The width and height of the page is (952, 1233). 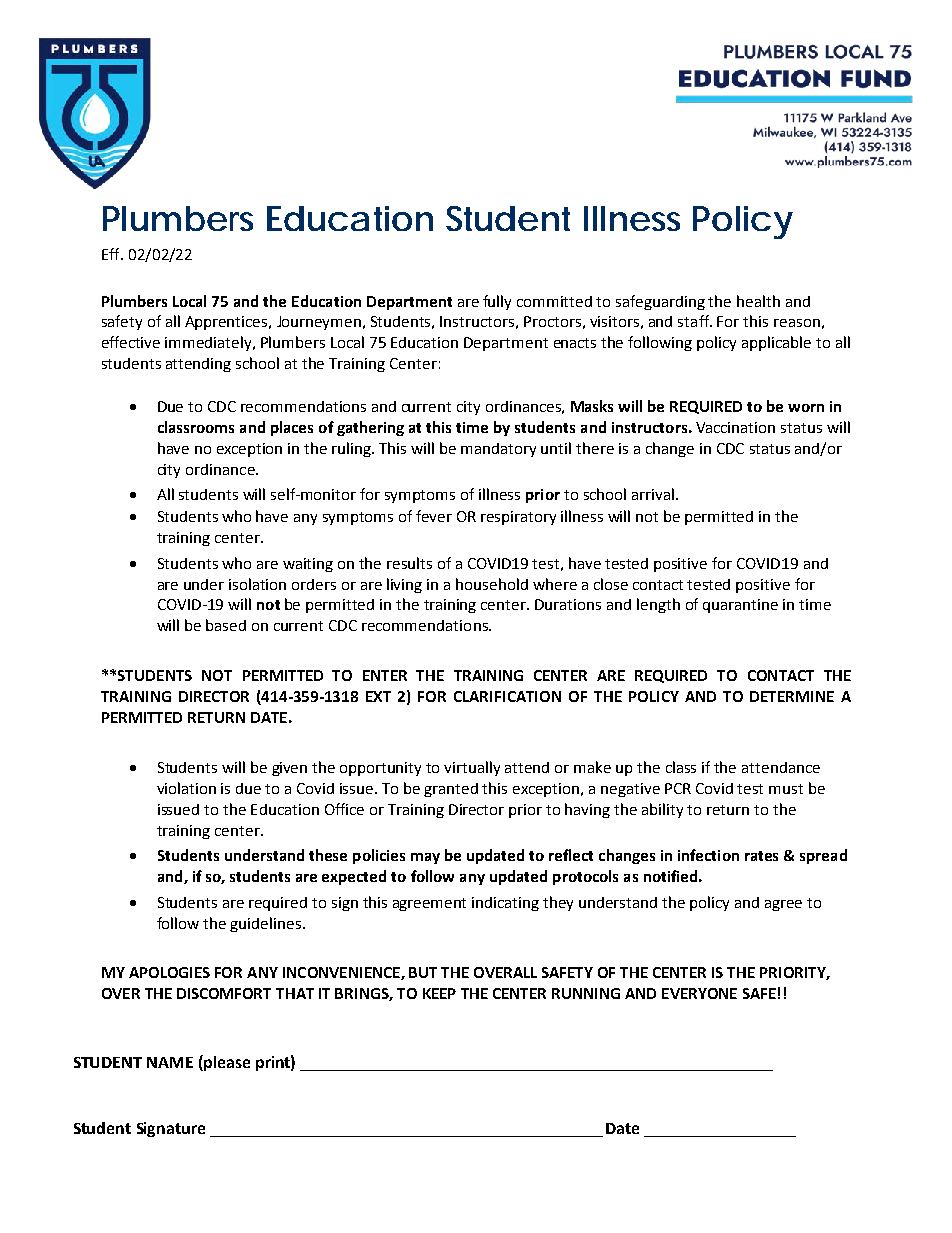 I want to click on places, so click(x=292, y=428).
